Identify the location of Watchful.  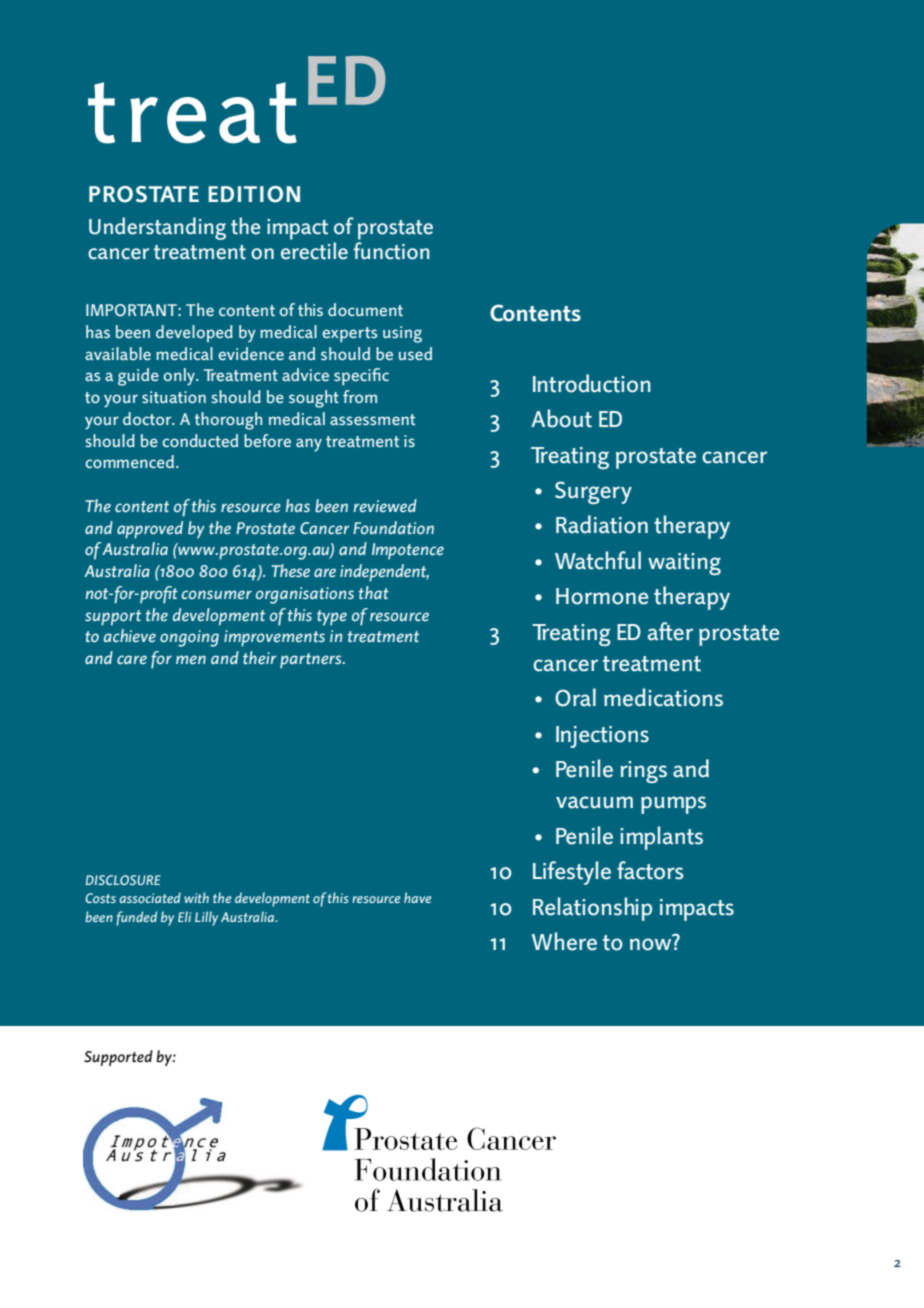
(598, 560).
